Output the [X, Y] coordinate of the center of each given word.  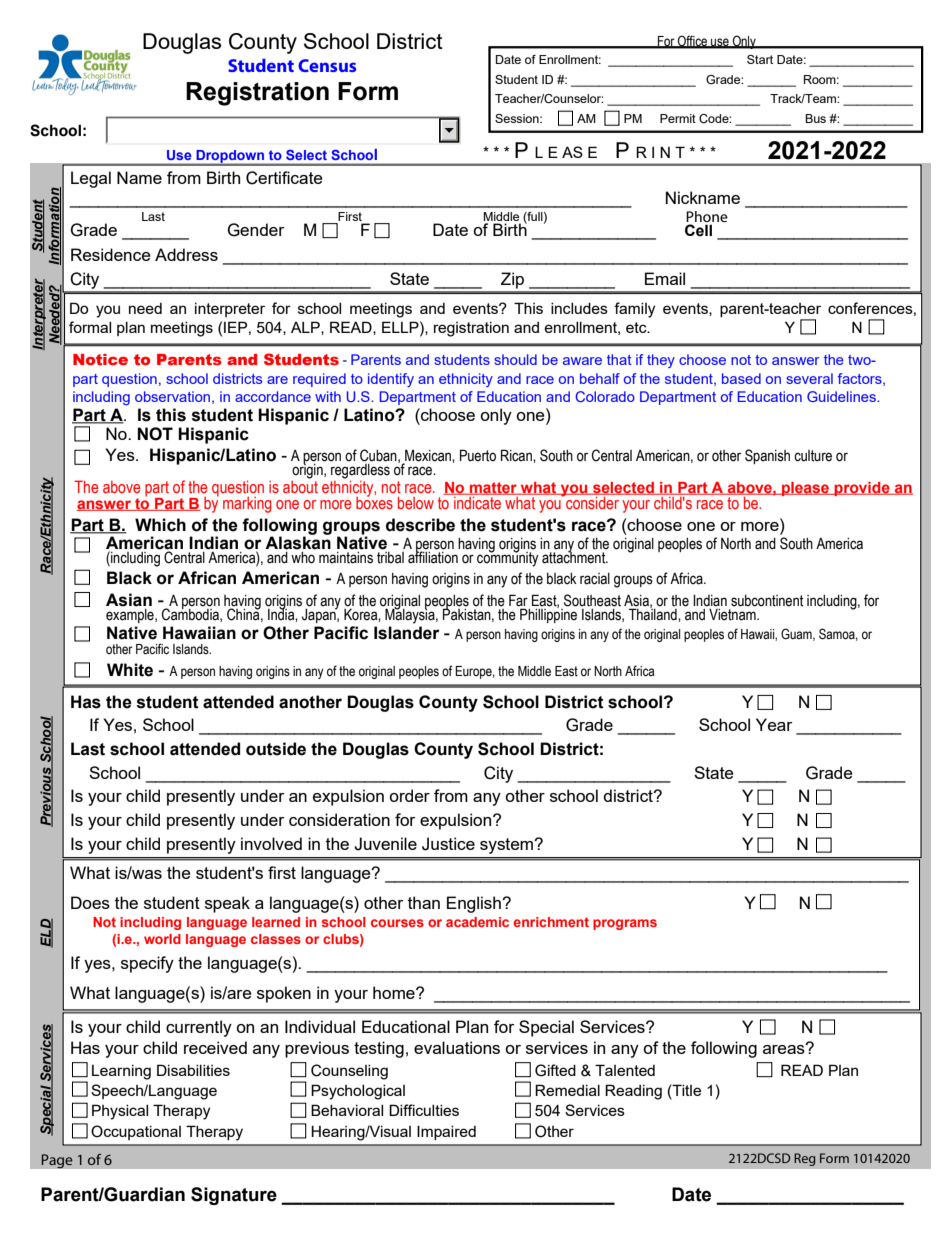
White [130, 670]
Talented [625, 1070]
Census [327, 65]
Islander [407, 633]
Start [760, 59]
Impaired [446, 1132]
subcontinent [767, 601]
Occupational [136, 1132]
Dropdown [230, 157]
